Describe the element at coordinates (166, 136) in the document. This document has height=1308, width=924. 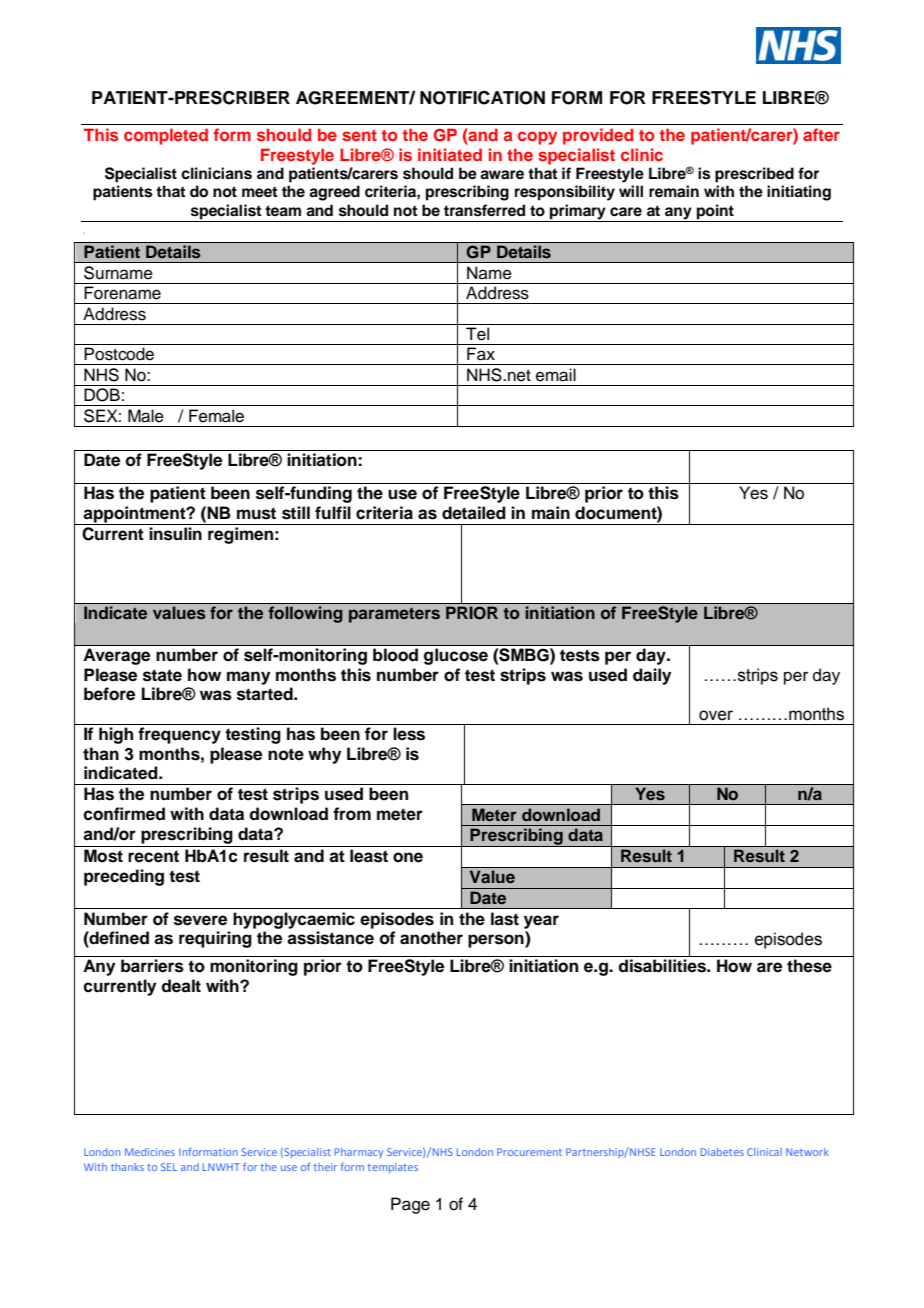
I see `completed` at that location.
